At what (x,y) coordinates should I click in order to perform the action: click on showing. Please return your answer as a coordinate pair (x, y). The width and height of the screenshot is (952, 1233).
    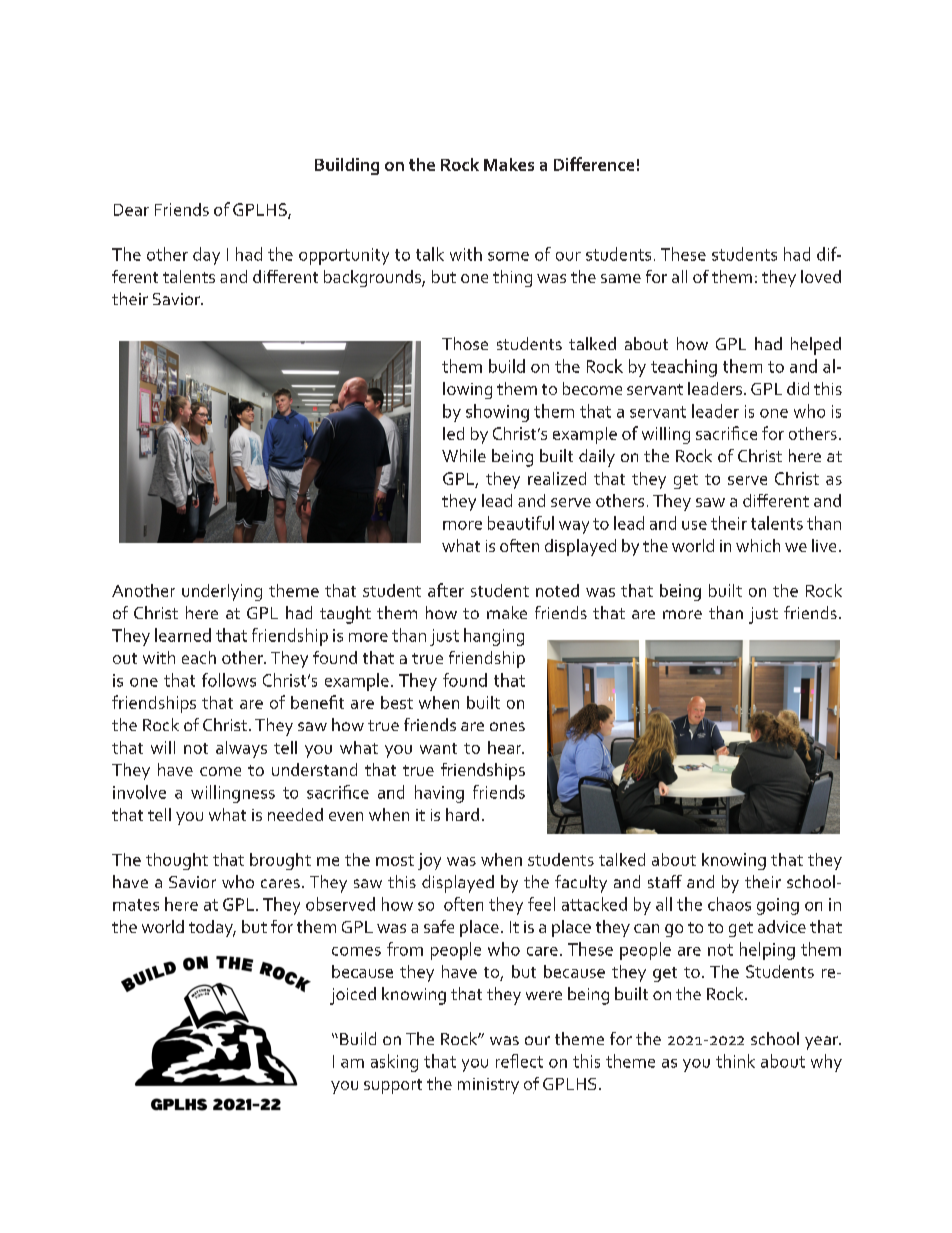
    Looking at the image, I should click on (497, 413).
